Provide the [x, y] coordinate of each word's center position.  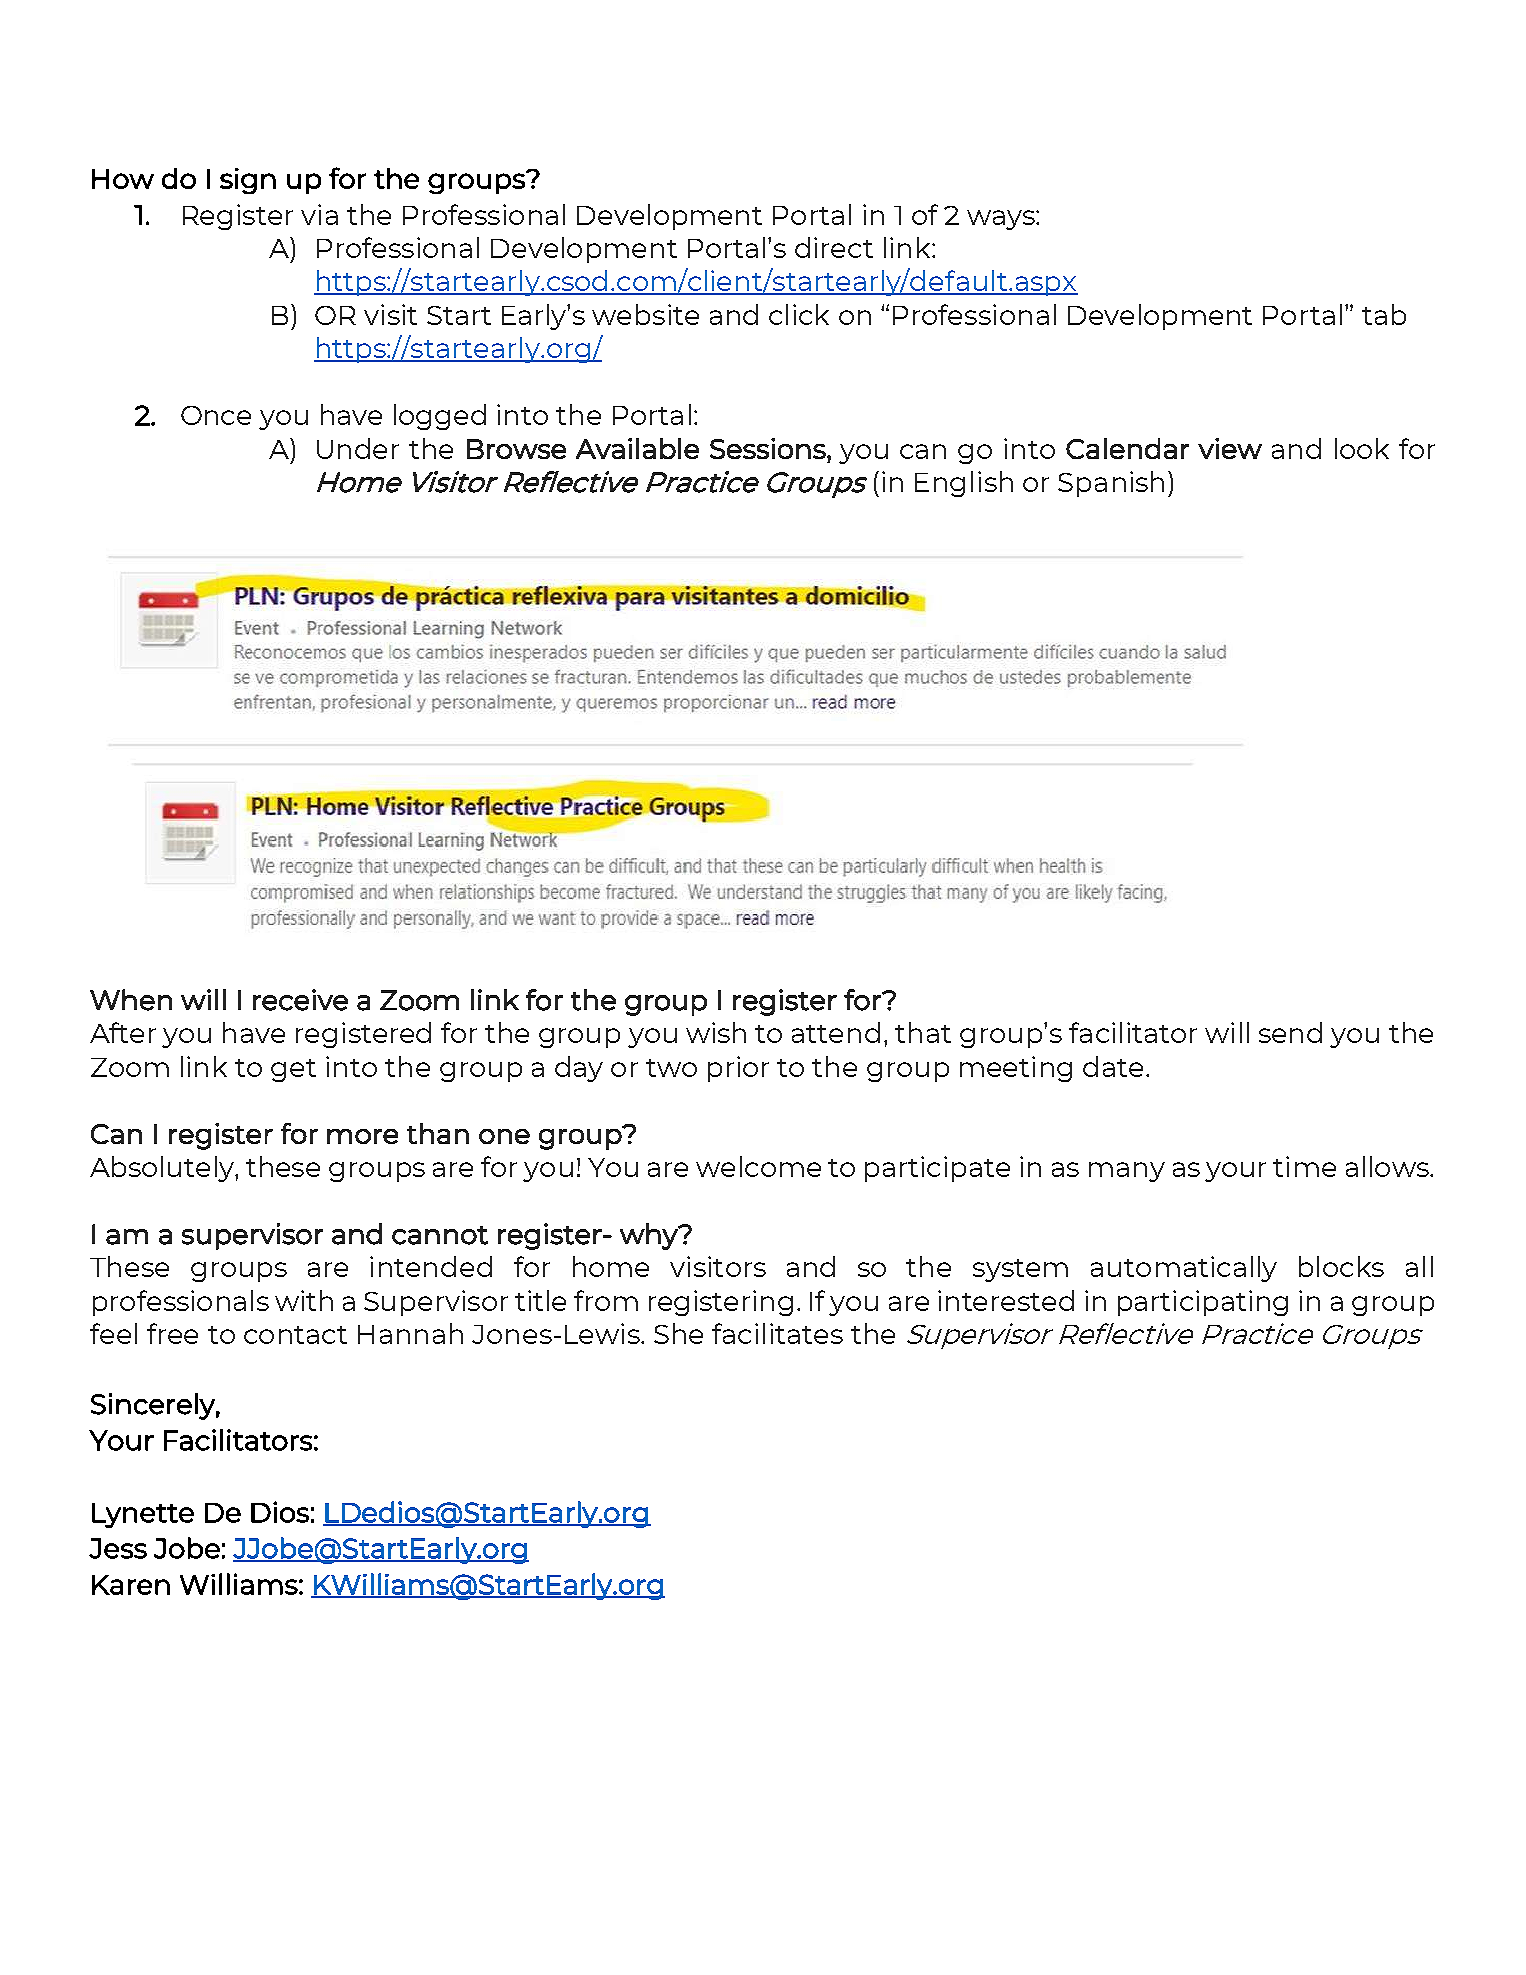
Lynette [143, 1515]
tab [1384, 314]
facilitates [777, 1333]
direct [834, 247]
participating [1203, 1303]
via [319, 214]
